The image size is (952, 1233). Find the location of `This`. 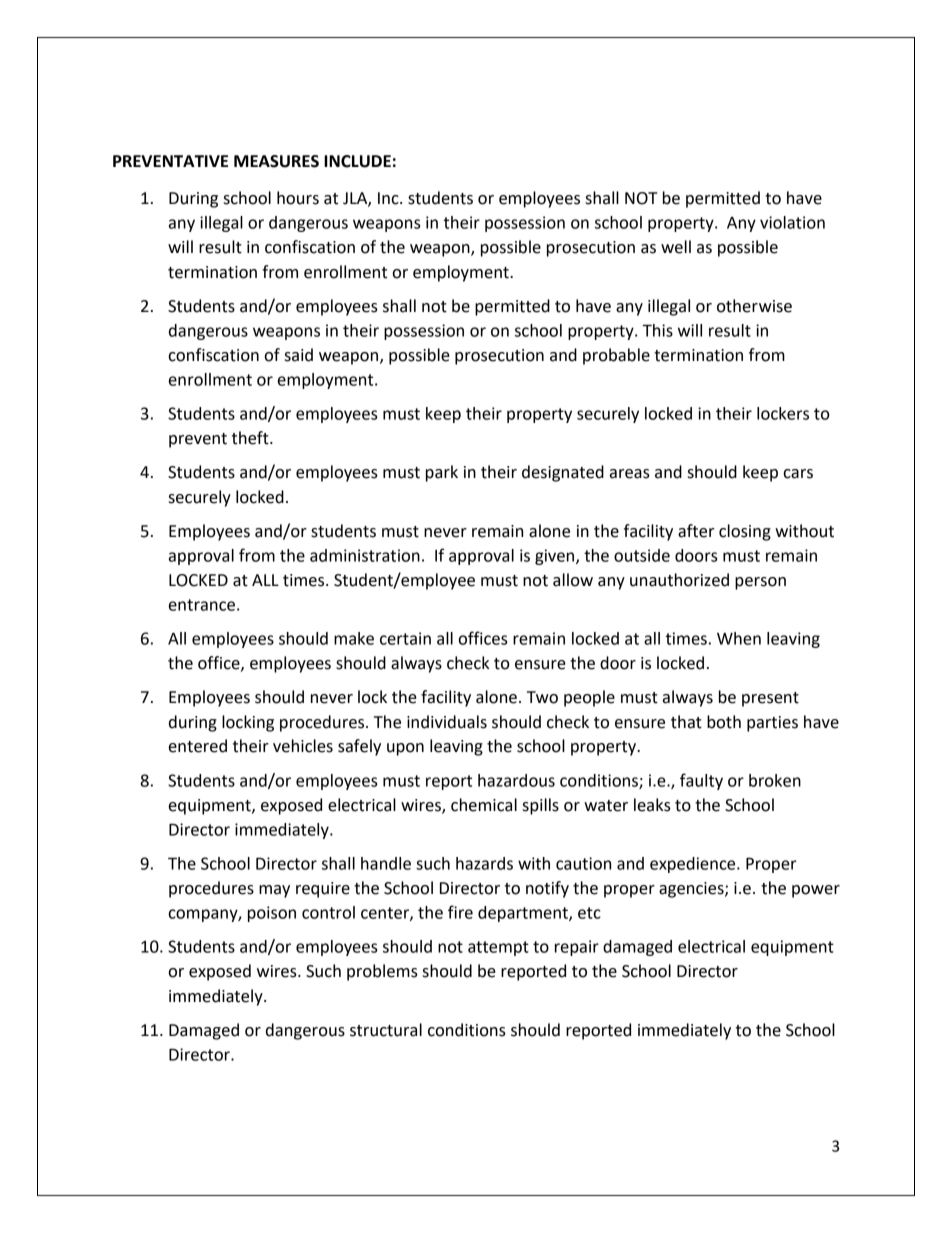

This is located at coordinates (657, 330).
